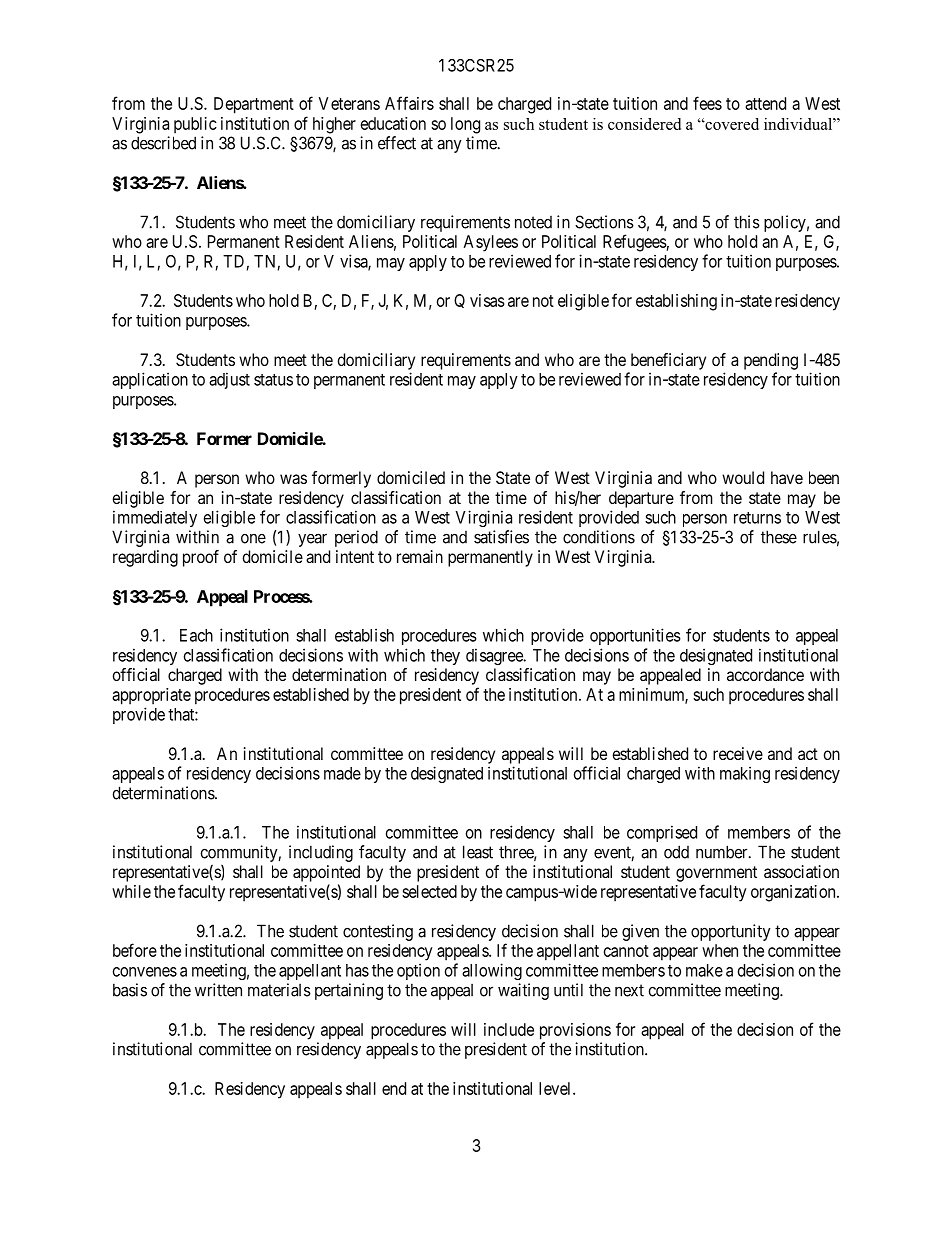 This document has width=952, height=1233. I want to click on pending, so click(771, 361).
